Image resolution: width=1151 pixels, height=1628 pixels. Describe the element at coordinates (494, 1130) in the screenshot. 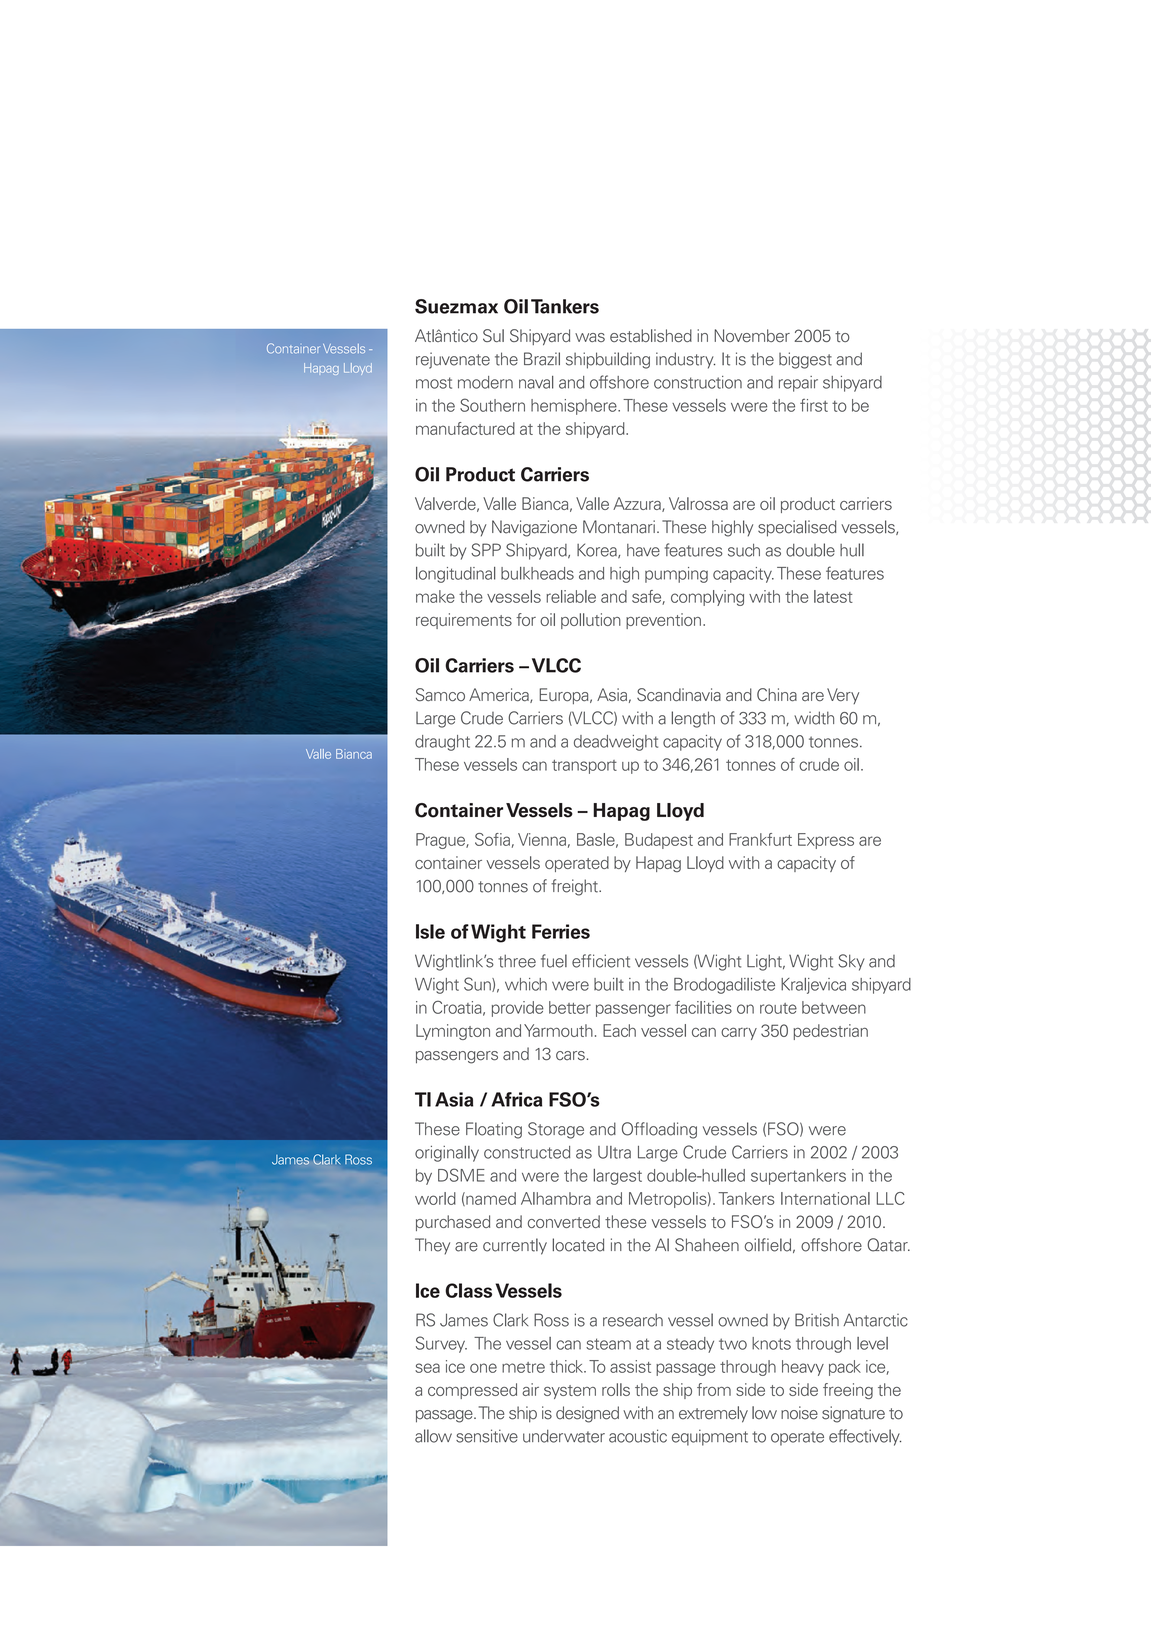

I see `Floating` at that location.
